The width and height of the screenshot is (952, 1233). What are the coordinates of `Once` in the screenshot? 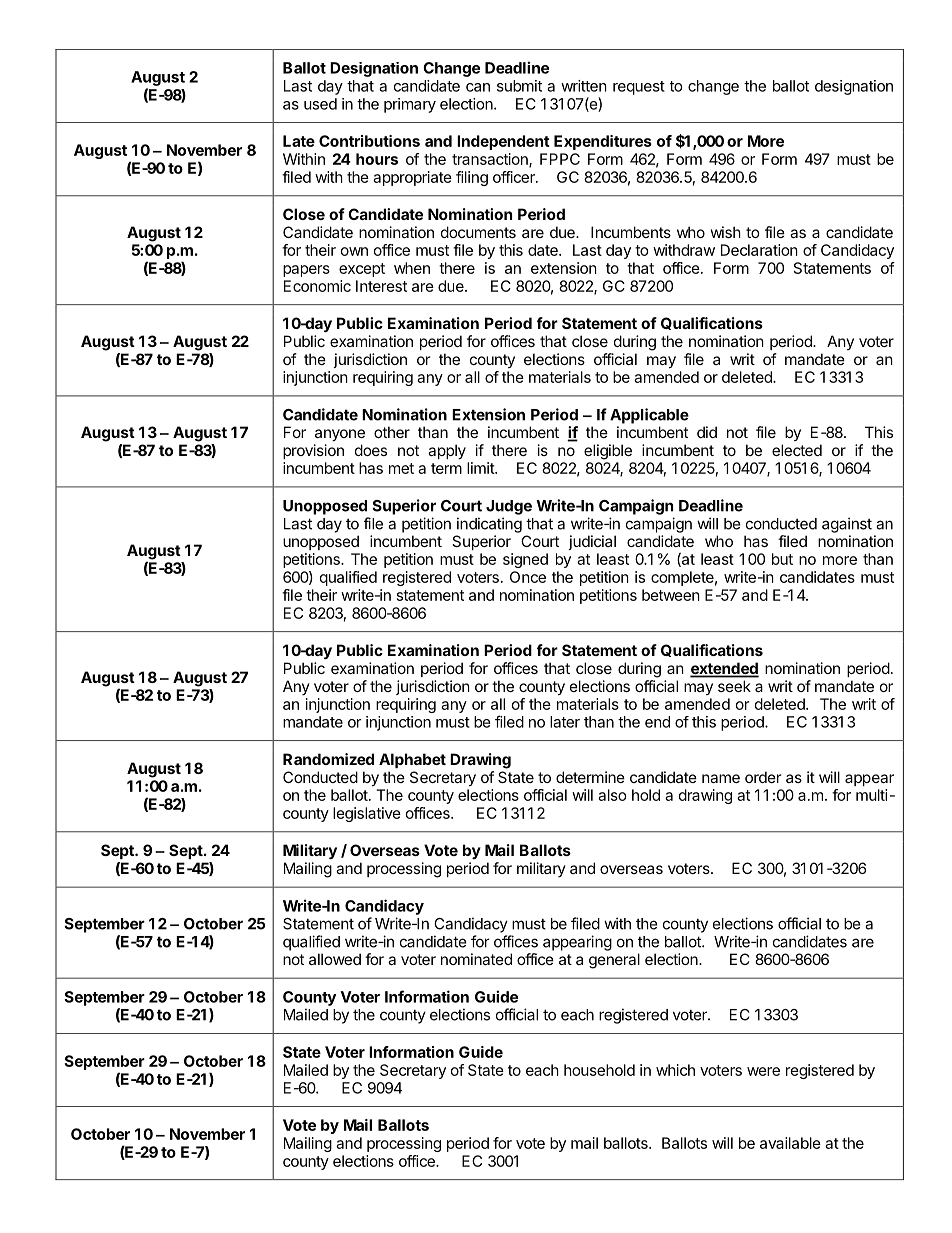 It's located at (528, 577).
